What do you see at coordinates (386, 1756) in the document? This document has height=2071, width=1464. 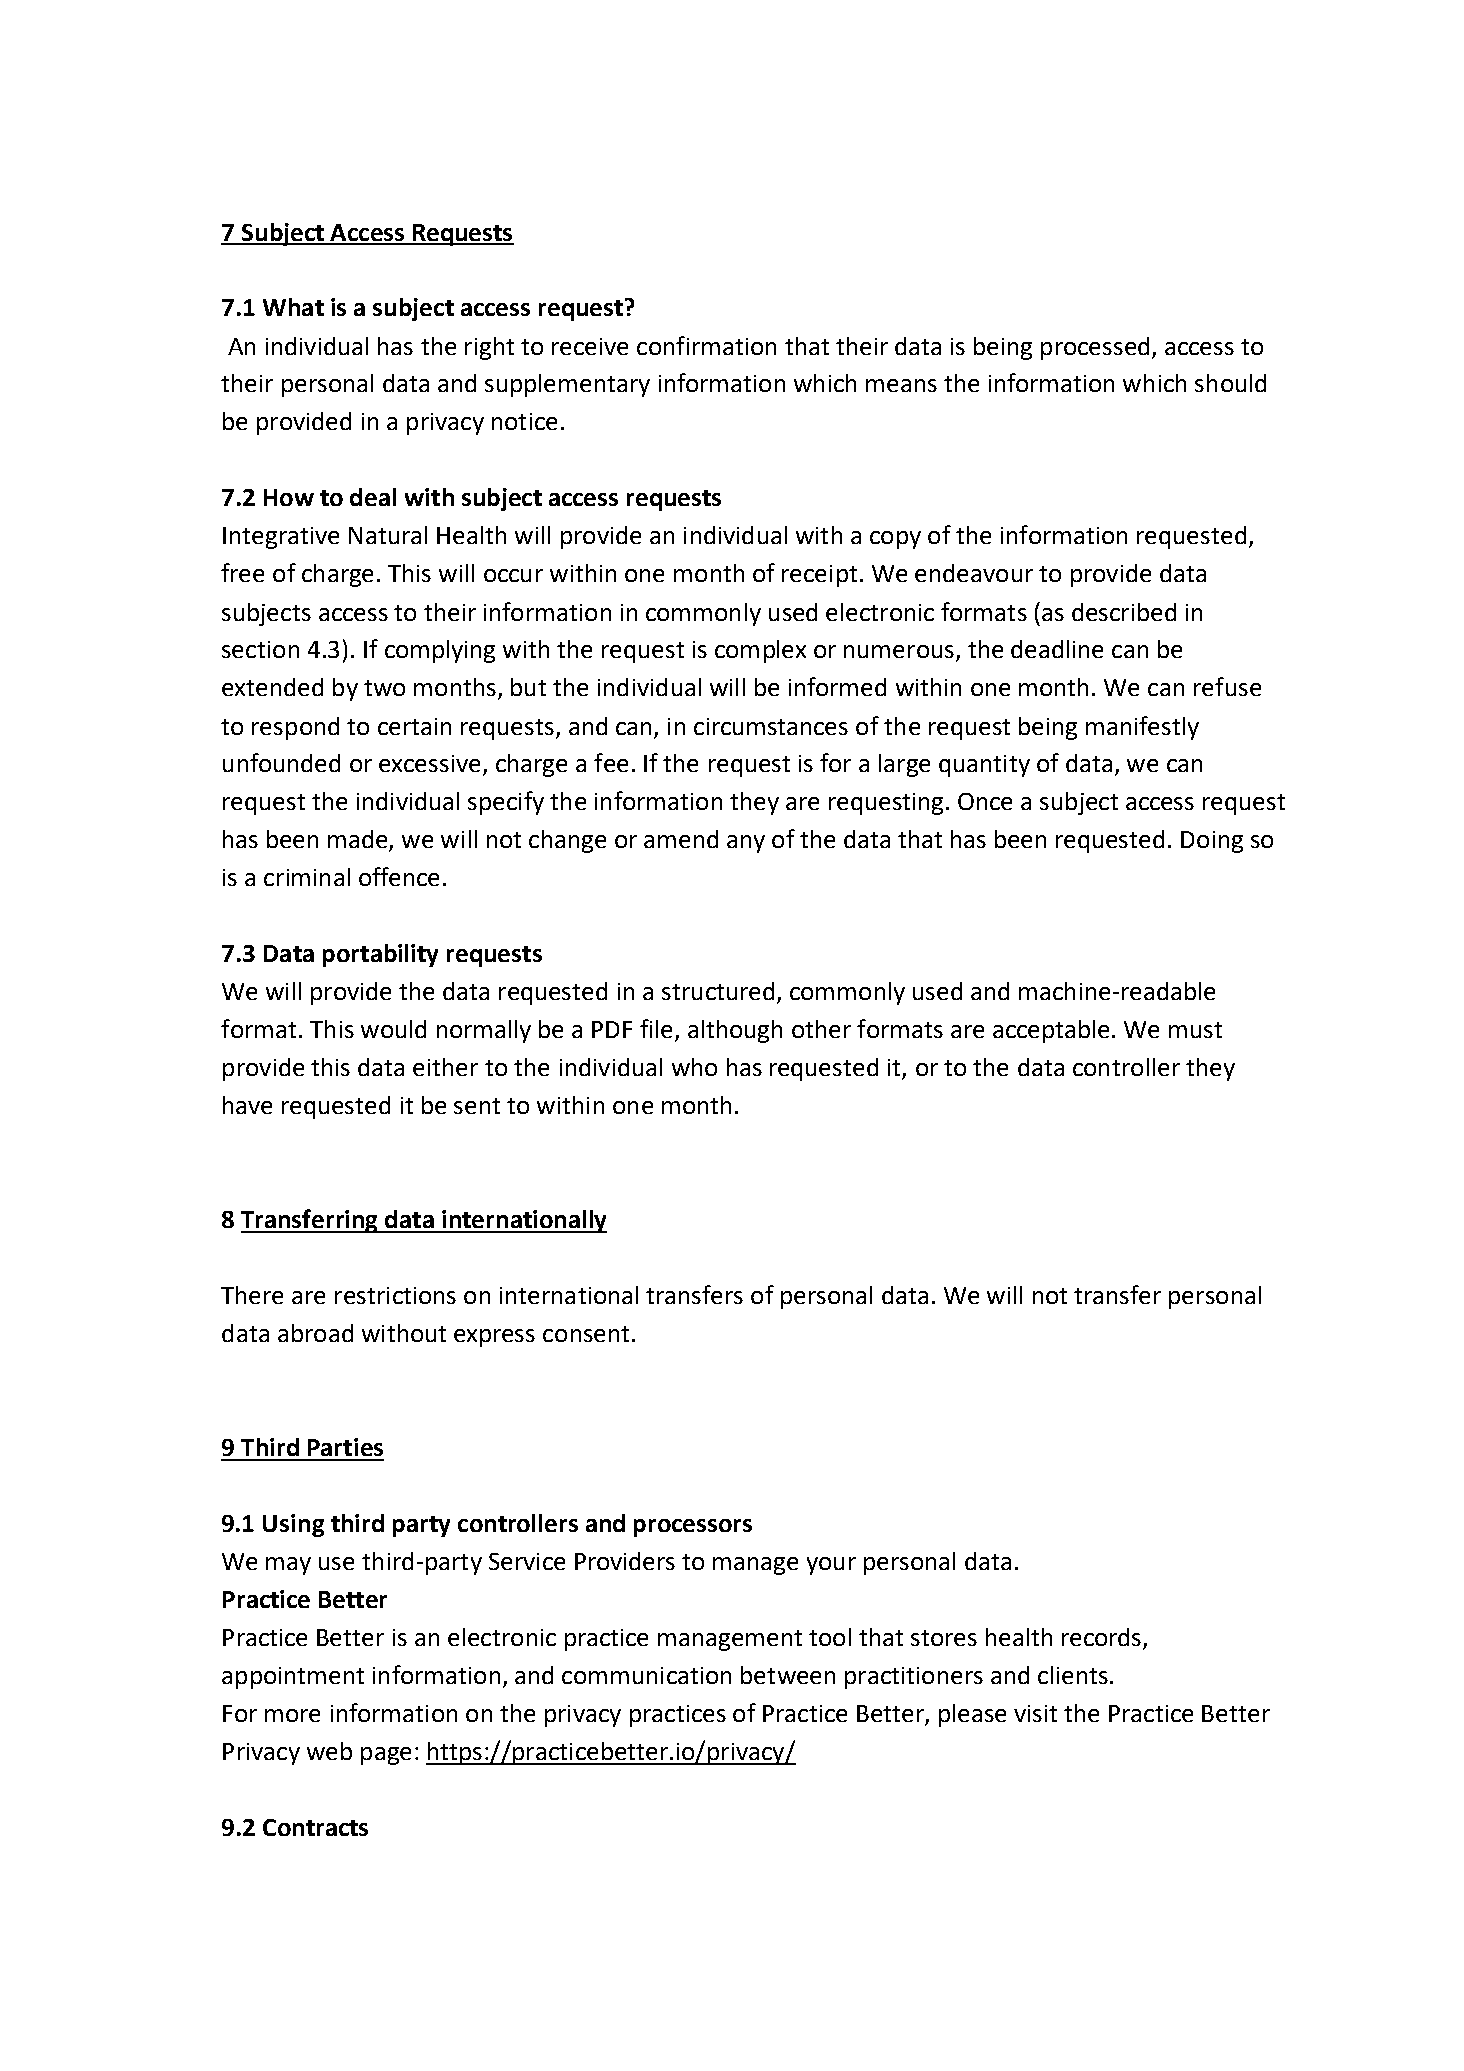 I see `page` at bounding box center [386, 1756].
